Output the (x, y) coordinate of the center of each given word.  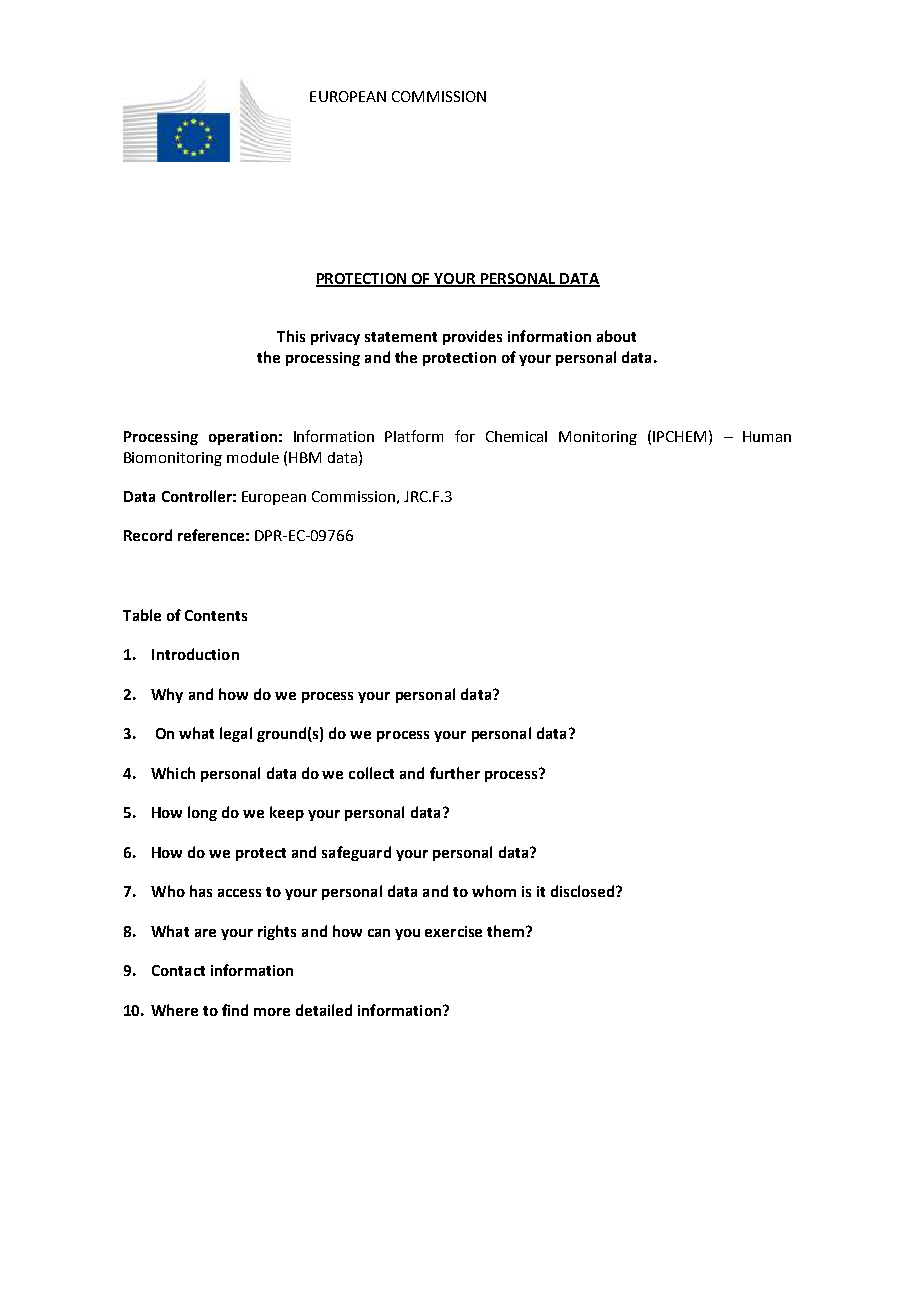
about (616, 336)
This (291, 336)
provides (472, 337)
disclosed (582, 891)
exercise (453, 931)
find (235, 1010)
